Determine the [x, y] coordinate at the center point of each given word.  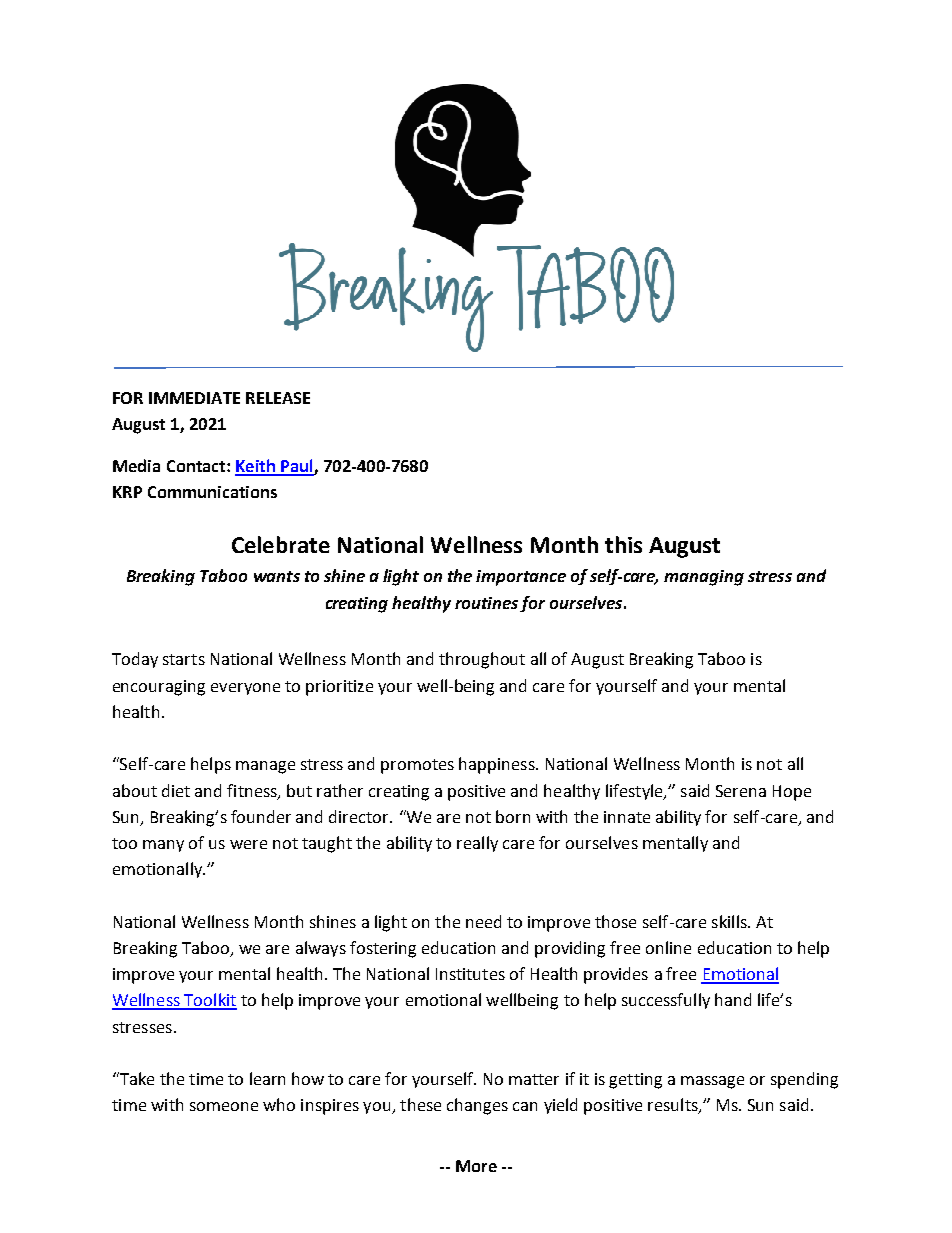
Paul [297, 467]
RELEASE [278, 398]
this [623, 544]
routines [486, 603]
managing [704, 578]
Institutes [470, 974]
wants [277, 576]
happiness [498, 765]
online [668, 947]
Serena [741, 791]
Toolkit [209, 1001]
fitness [253, 791]
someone [224, 1106]
